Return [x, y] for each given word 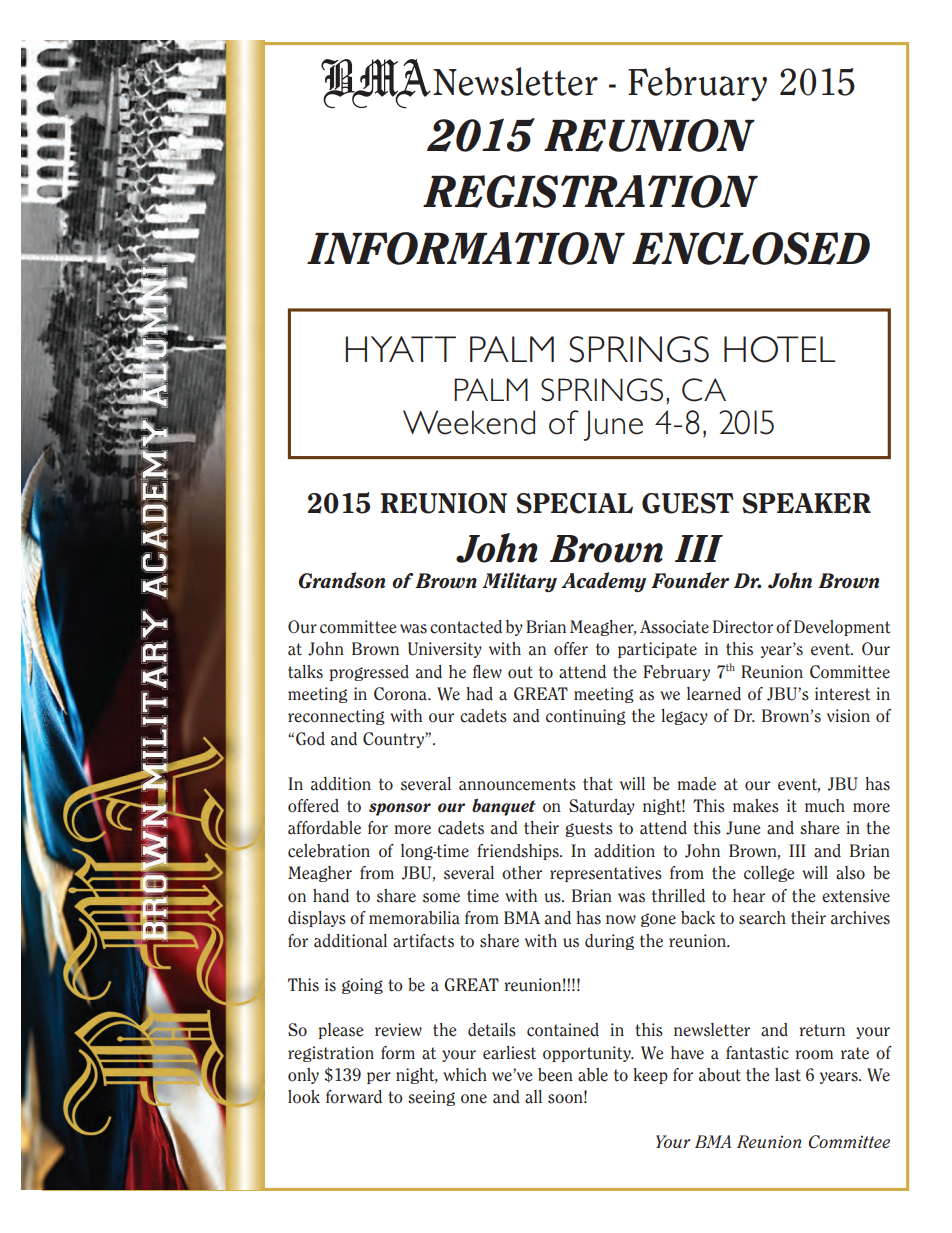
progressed [369, 673]
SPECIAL [574, 503]
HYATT [400, 349]
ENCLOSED [751, 248]
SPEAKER [806, 503]
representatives [606, 874]
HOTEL [780, 349]
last [788, 1075]
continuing [586, 717]
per [379, 1078]
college [769, 874]
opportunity [588, 1054]
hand [331, 896]
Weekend [469, 422]
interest [842, 694]
